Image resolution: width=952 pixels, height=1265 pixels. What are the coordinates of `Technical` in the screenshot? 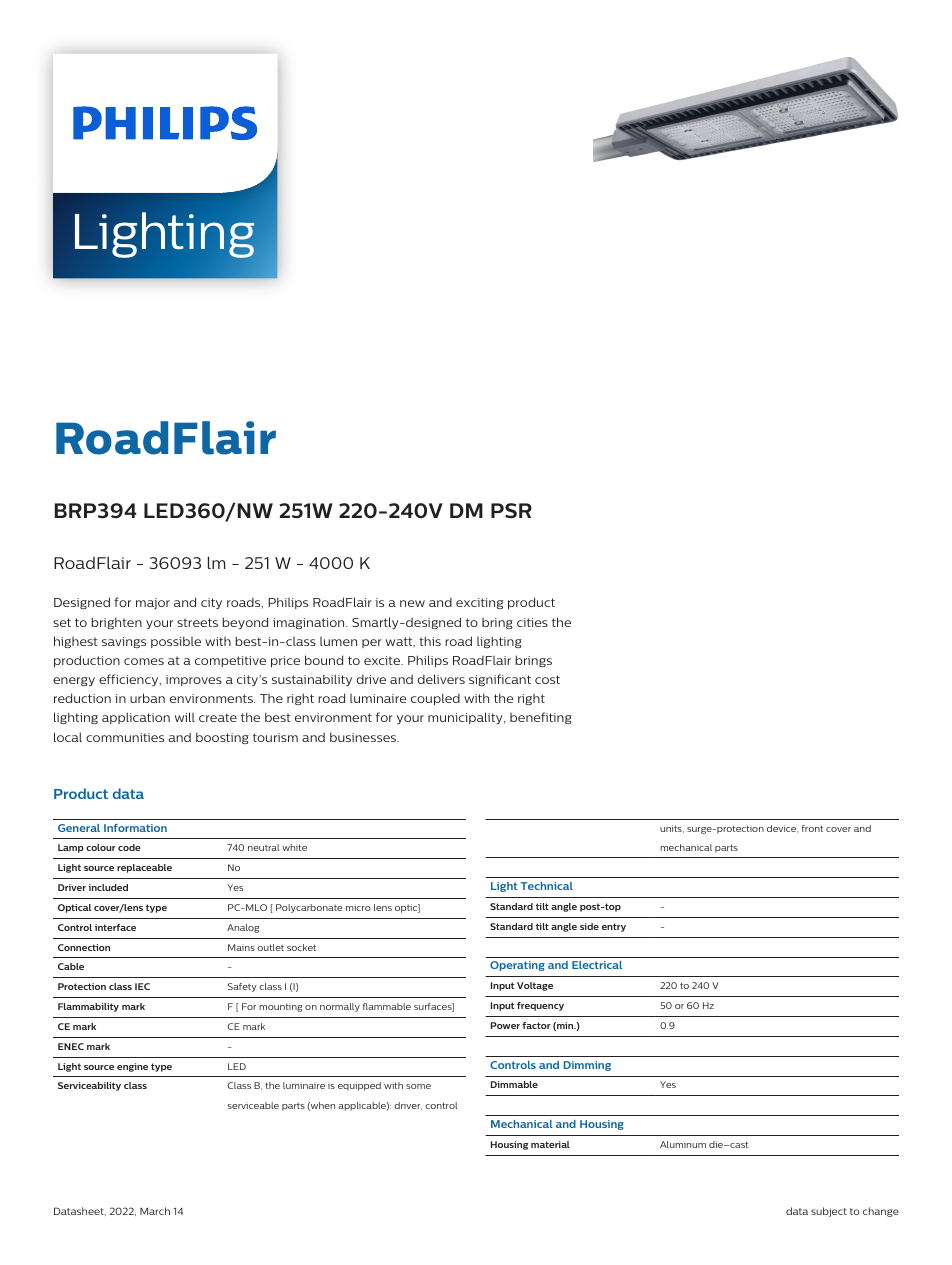 It's located at (547, 886).
